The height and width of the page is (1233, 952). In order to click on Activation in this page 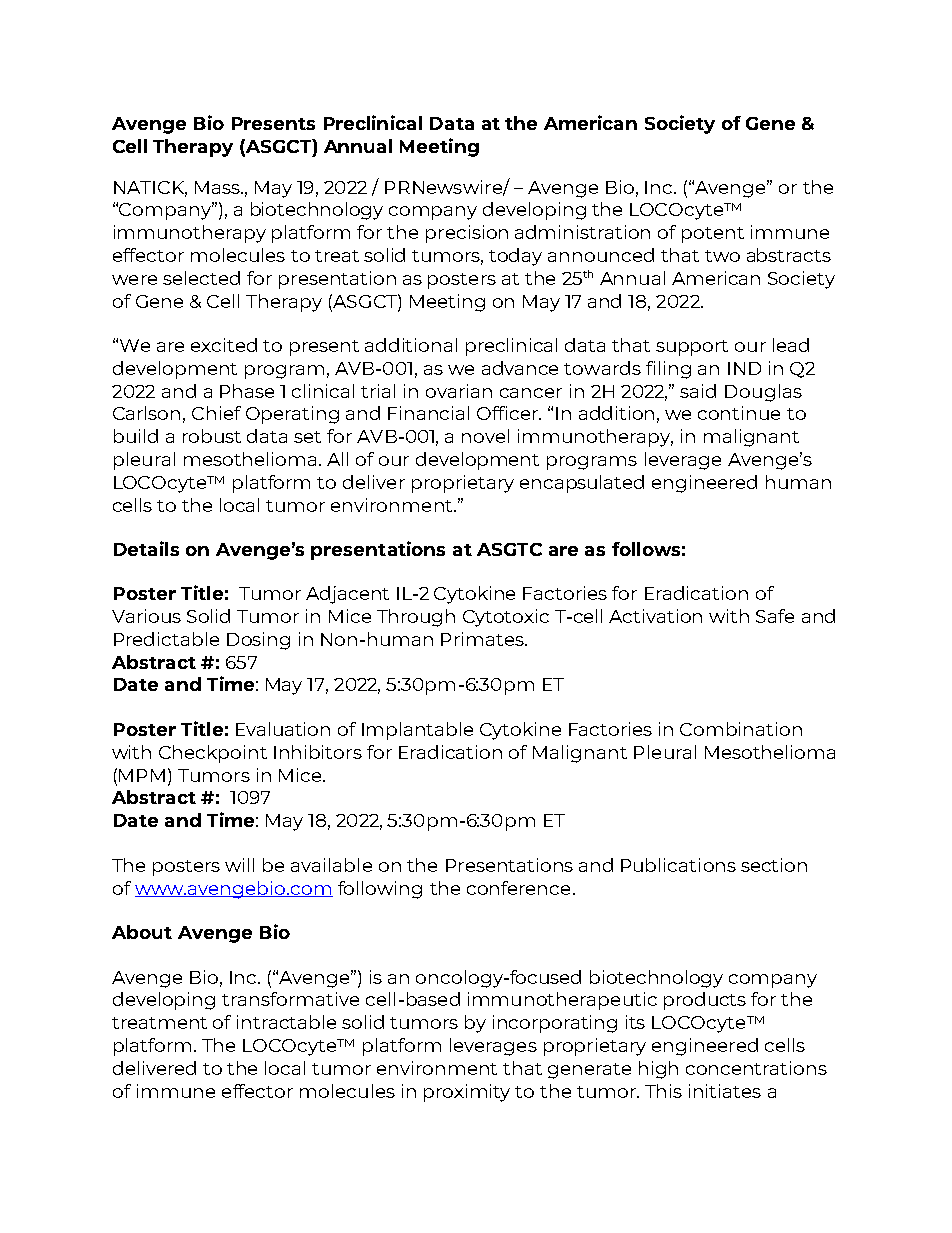, I will do `click(655, 616)`.
